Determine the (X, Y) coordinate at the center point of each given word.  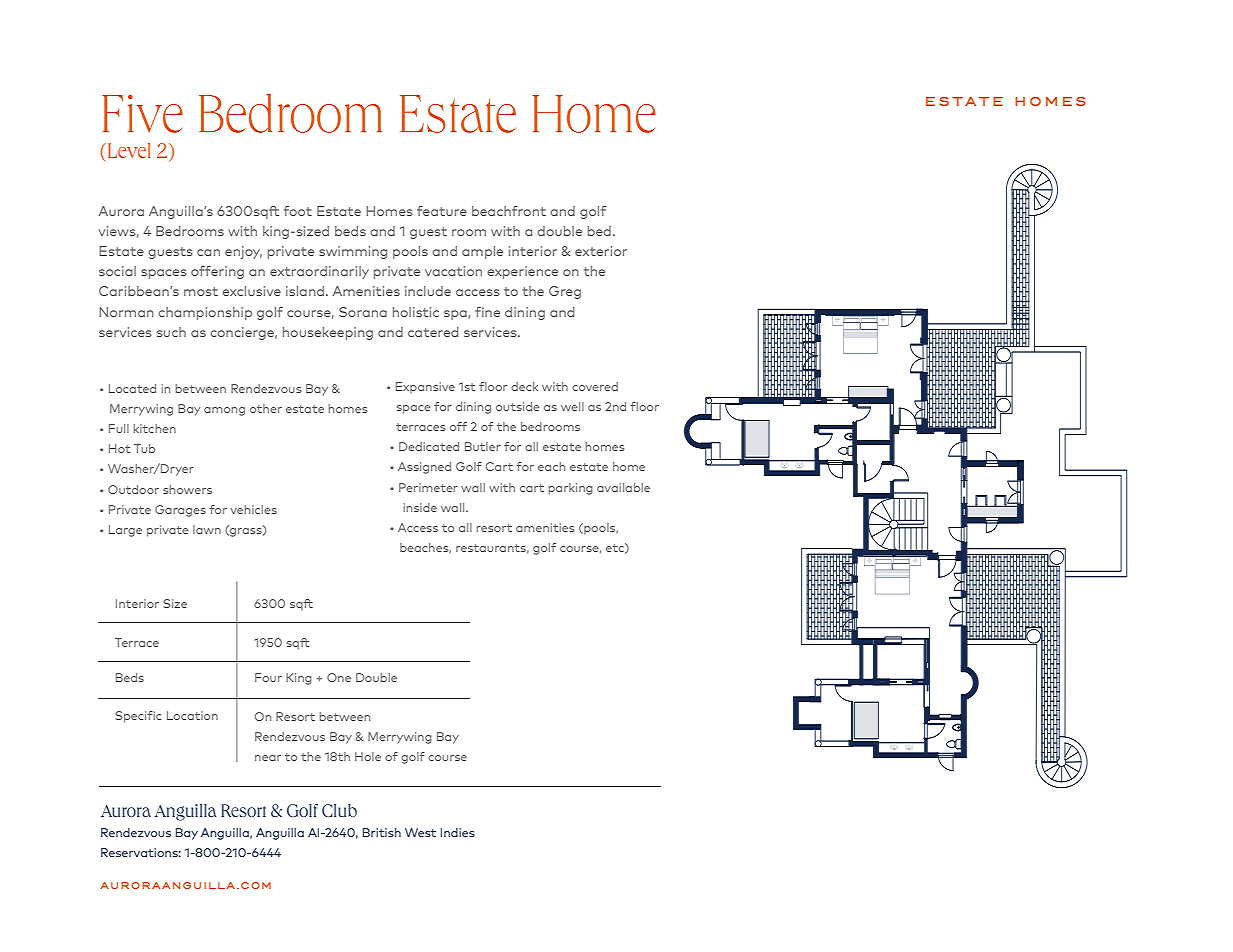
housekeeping (328, 333)
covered (595, 386)
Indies (458, 832)
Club (339, 810)
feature (442, 211)
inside (420, 507)
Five (142, 114)
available (623, 487)
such (171, 332)
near (268, 758)
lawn (207, 529)
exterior (601, 251)
